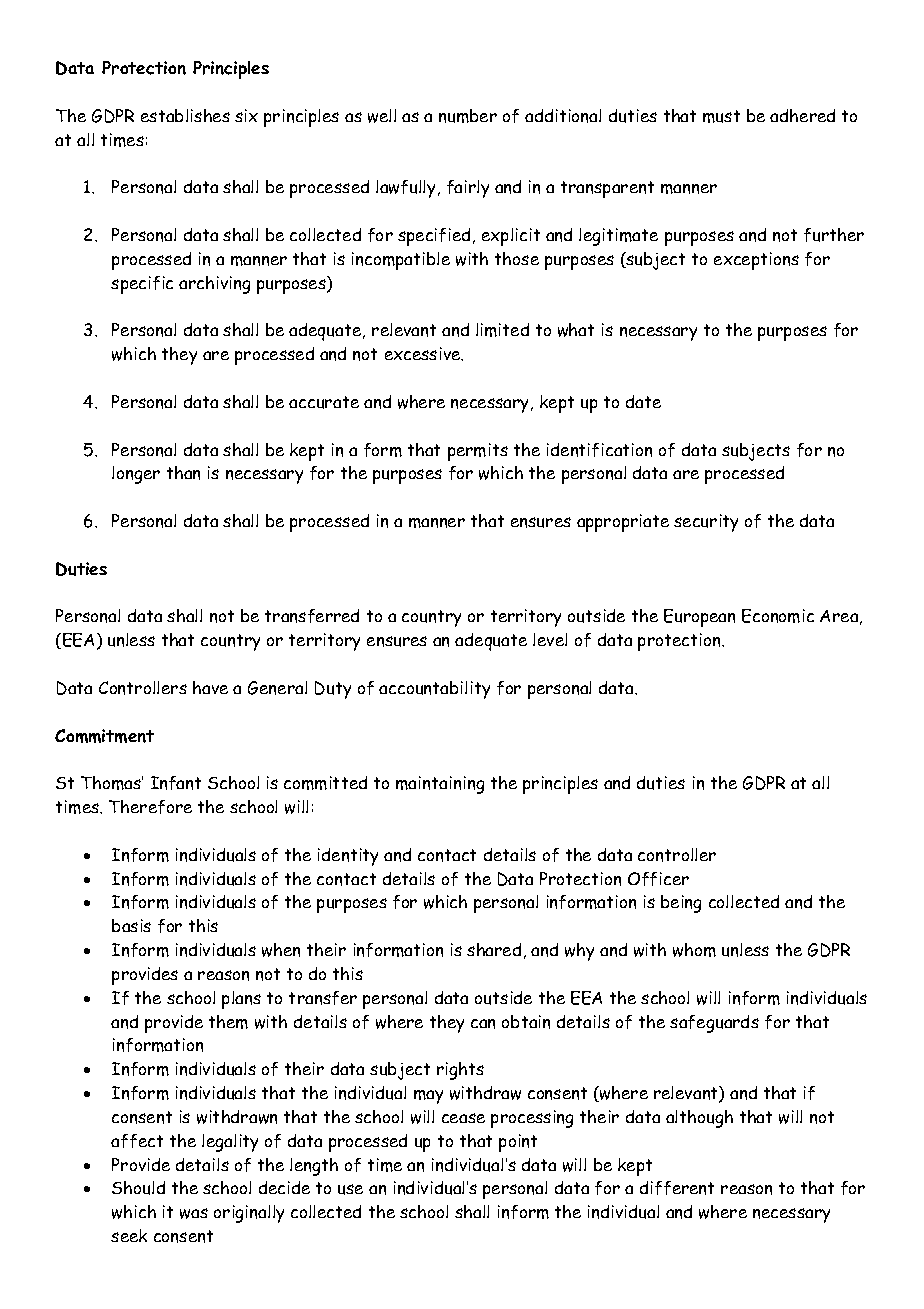 The image size is (924, 1309). Describe the element at coordinates (131, 925) in the image. I see `basis` at that location.
